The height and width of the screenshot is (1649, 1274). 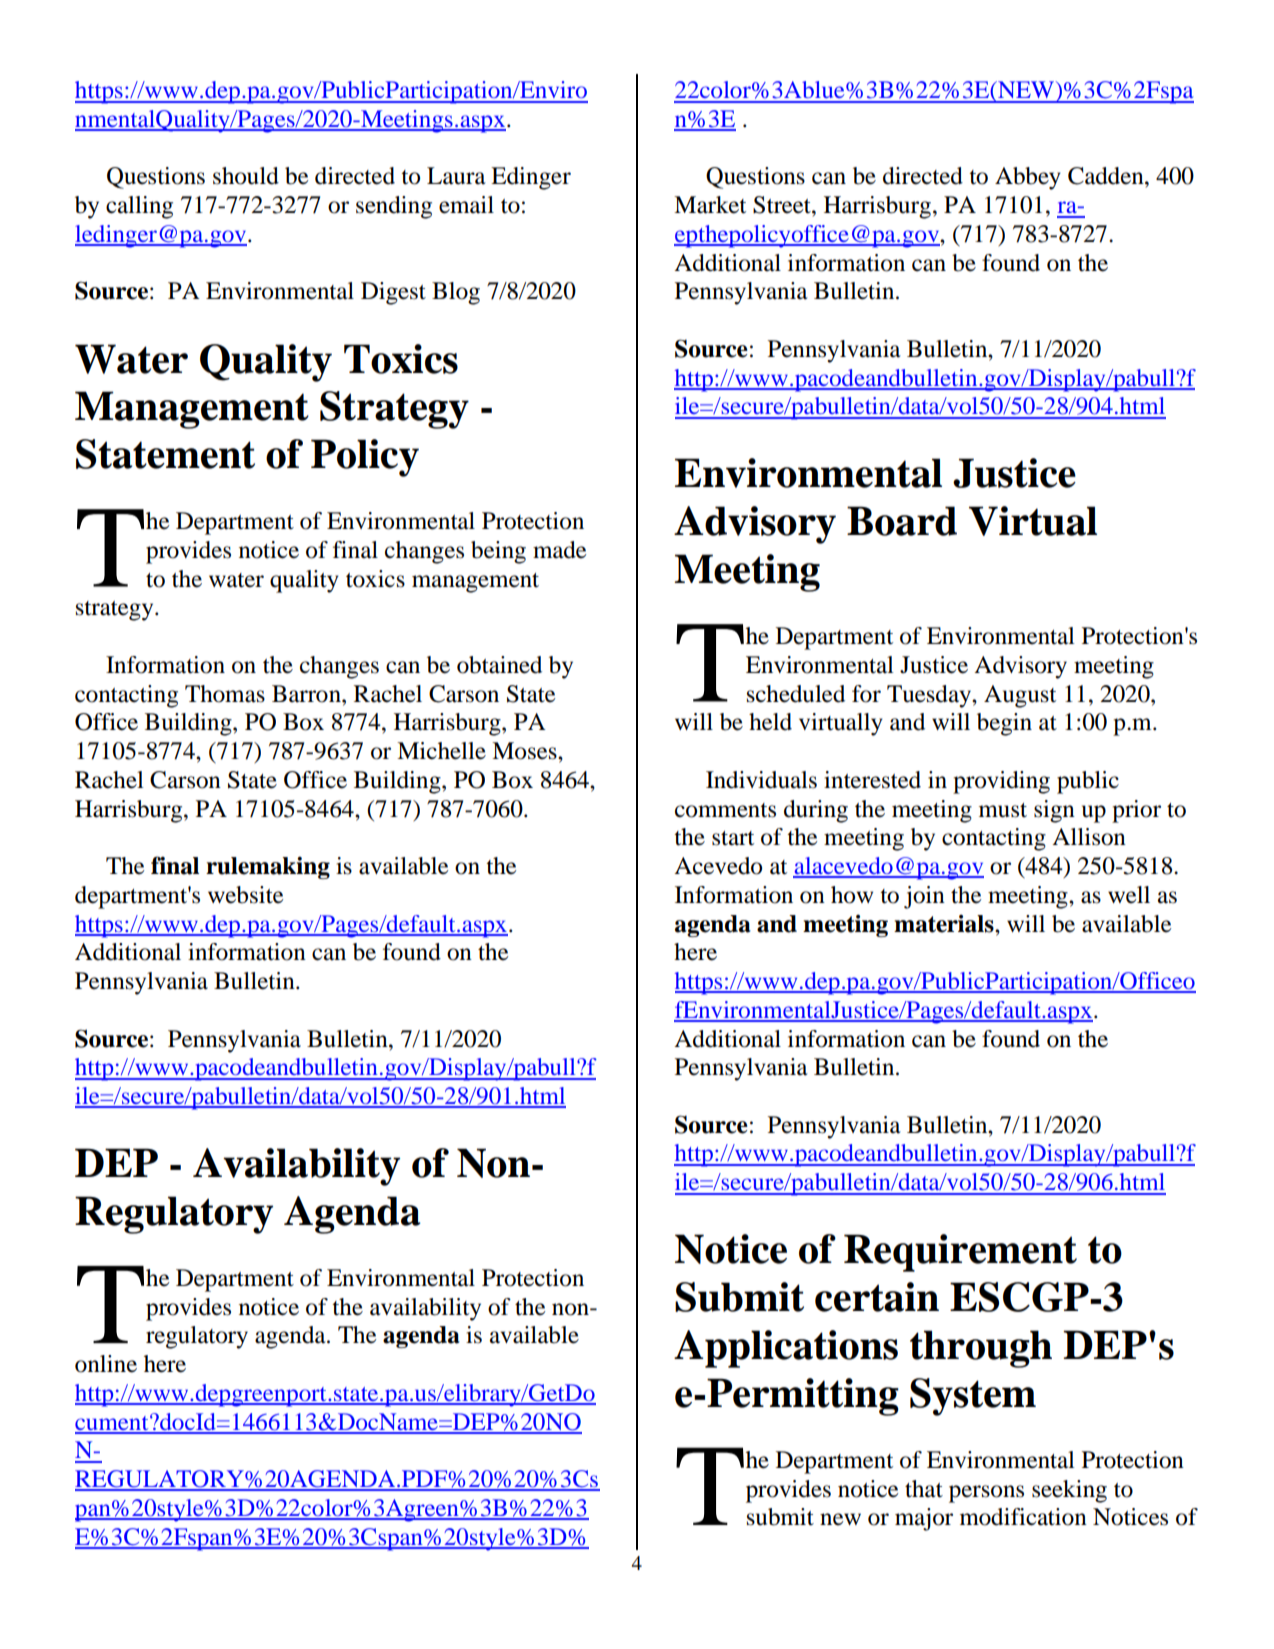 I want to click on begin, so click(x=1004, y=724).
